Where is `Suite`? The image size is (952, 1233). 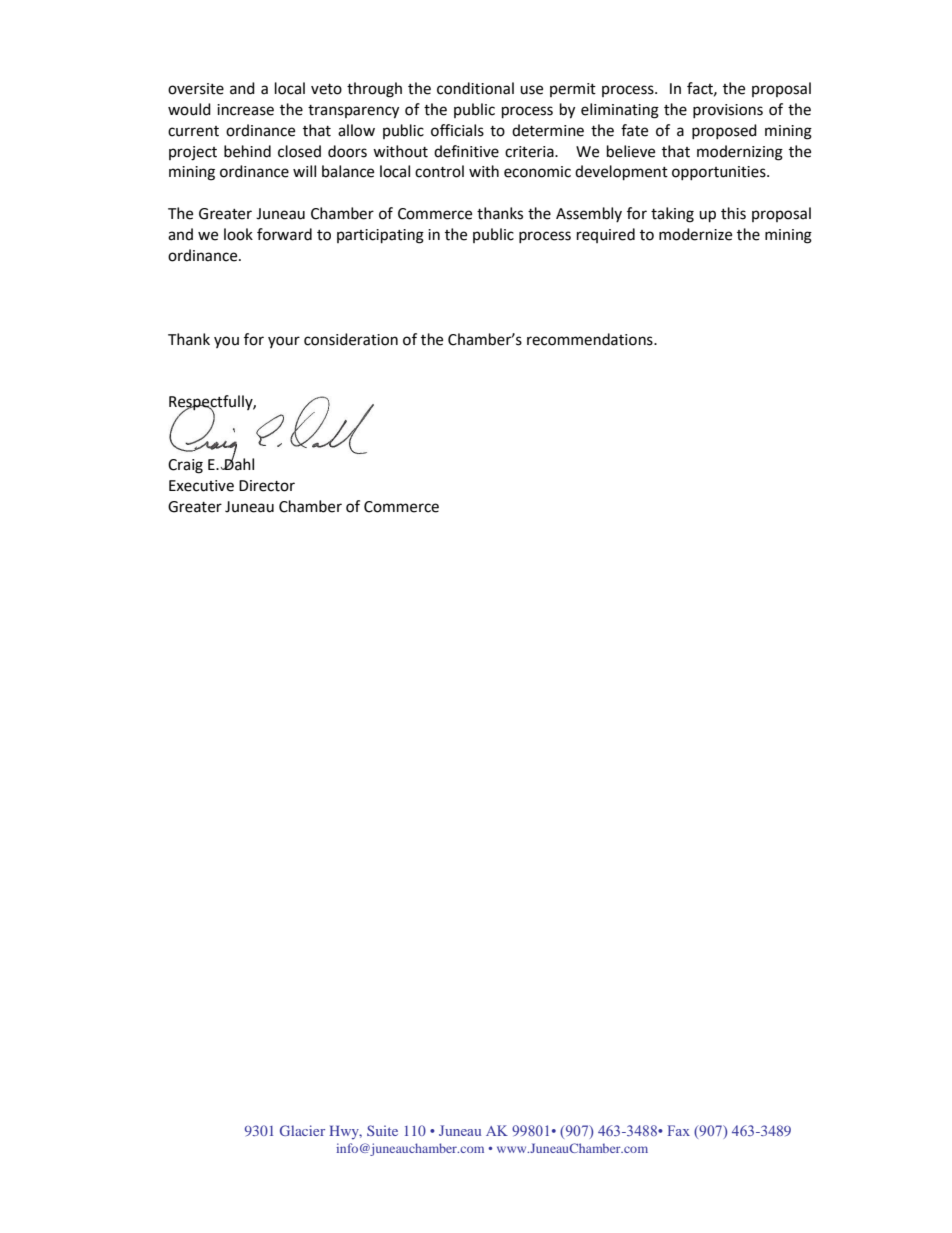 Suite is located at coordinates (382, 1130).
